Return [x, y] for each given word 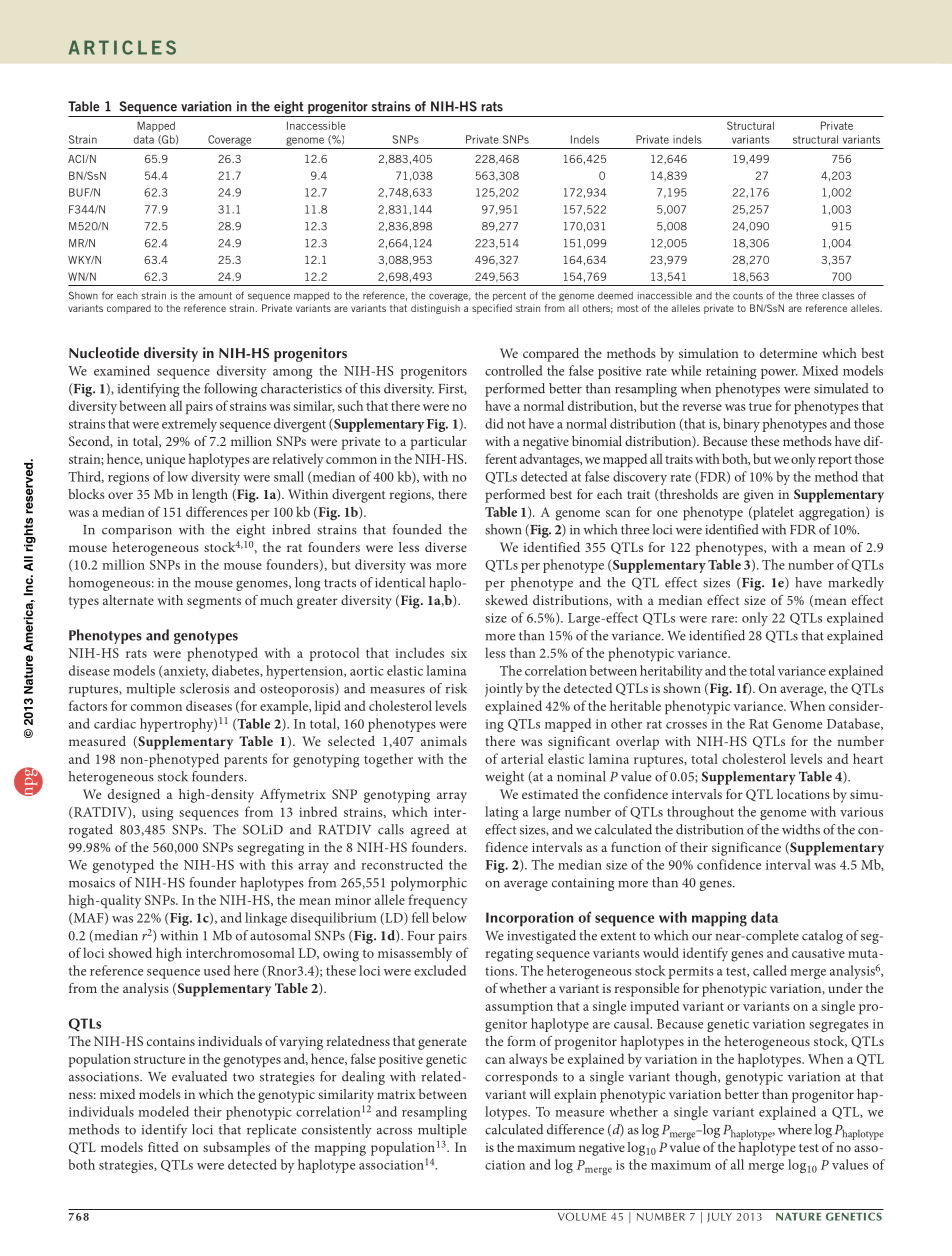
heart [868, 758]
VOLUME [582, 1216]
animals [444, 741]
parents [245, 761]
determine [788, 353]
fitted [163, 1147]
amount [215, 296]
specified [492, 309]
